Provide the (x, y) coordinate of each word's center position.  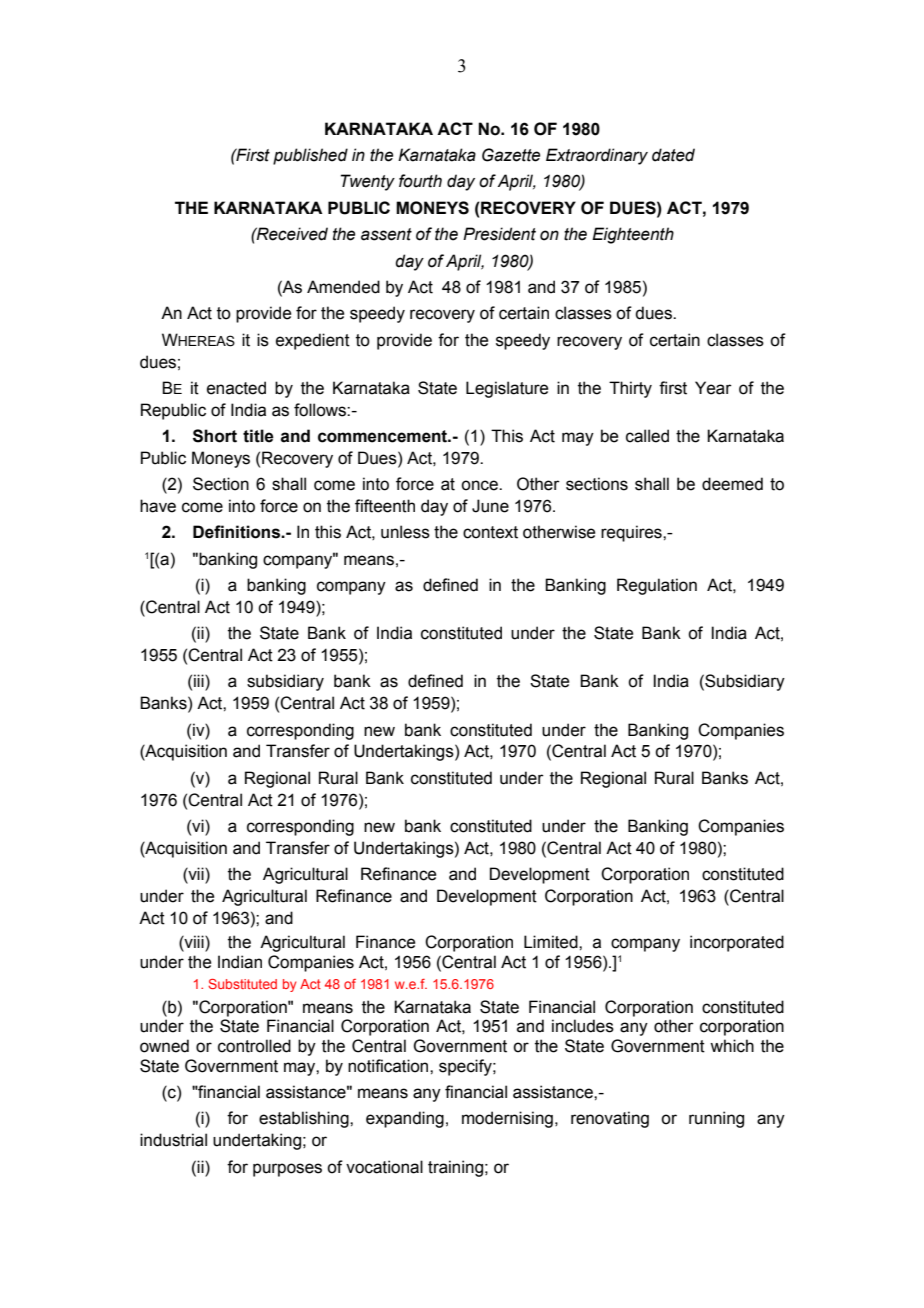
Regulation (657, 586)
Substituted (242, 984)
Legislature (507, 389)
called (647, 436)
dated (673, 155)
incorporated (737, 943)
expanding (405, 1119)
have (158, 506)
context (490, 532)
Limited (552, 942)
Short (215, 436)
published (310, 156)
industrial (173, 1140)
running (716, 1119)
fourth (420, 181)
